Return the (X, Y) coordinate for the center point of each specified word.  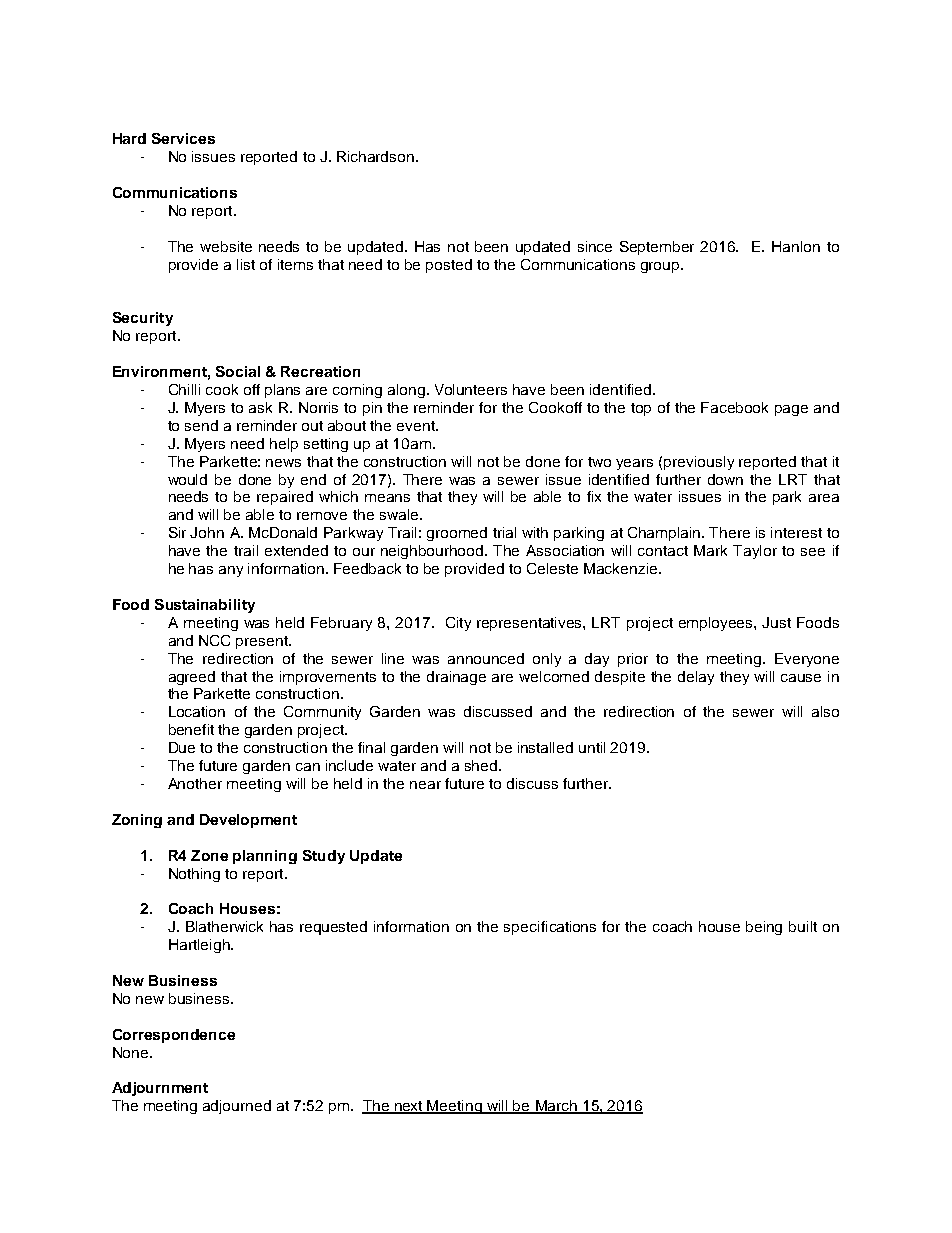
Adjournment (160, 1089)
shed (482, 765)
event (417, 426)
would (187, 479)
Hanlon (796, 246)
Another (195, 783)
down (725, 479)
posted (449, 266)
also (825, 711)
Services (183, 138)
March (556, 1107)
